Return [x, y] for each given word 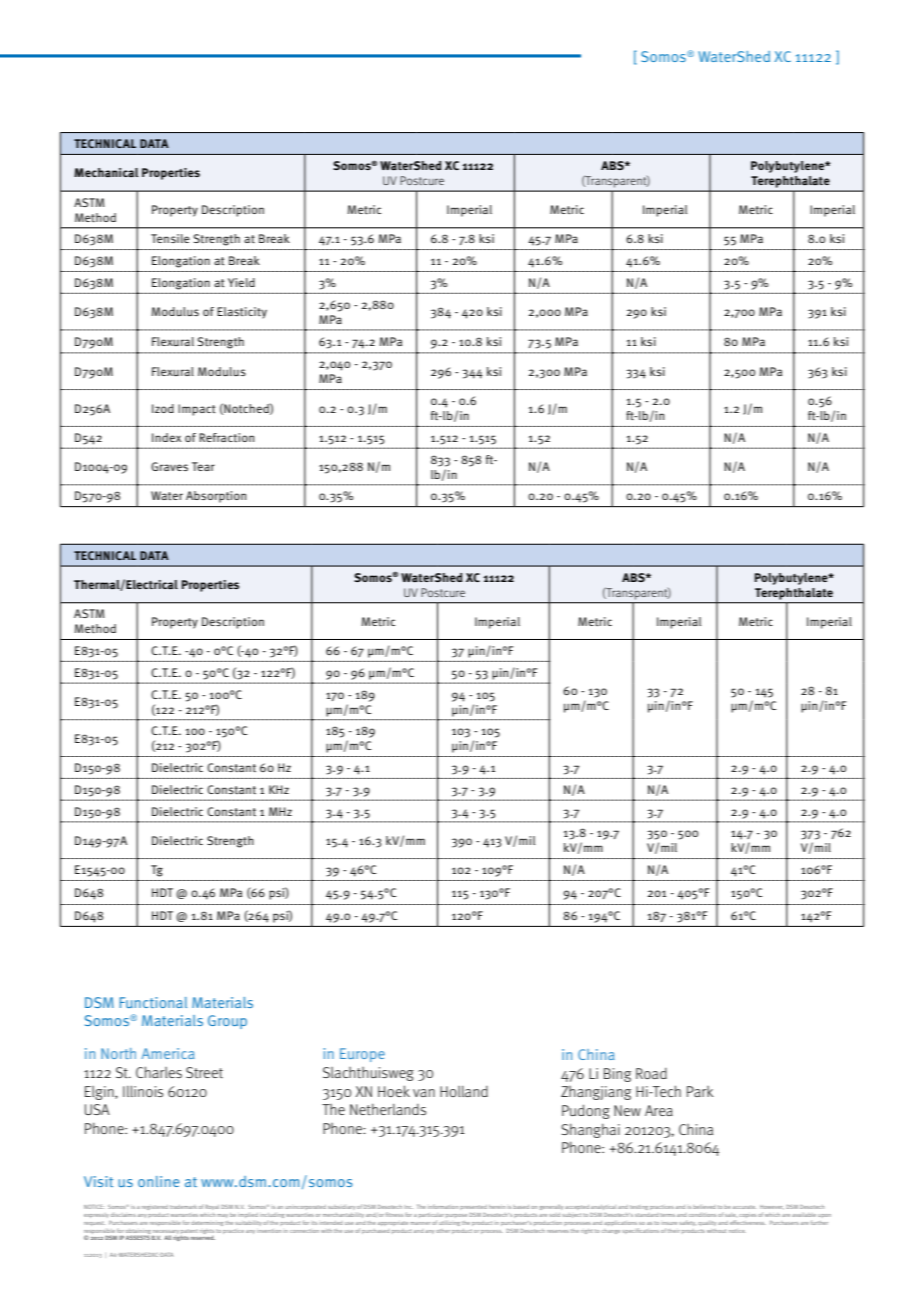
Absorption [216, 497]
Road [651, 1073]
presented [473, 1207]
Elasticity [242, 313]
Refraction [226, 437]
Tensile [170, 238]
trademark [183, 1207]
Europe [362, 1055]
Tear [203, 466]
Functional [153, 1002]
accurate [744, 1207]
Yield [241, 282]
